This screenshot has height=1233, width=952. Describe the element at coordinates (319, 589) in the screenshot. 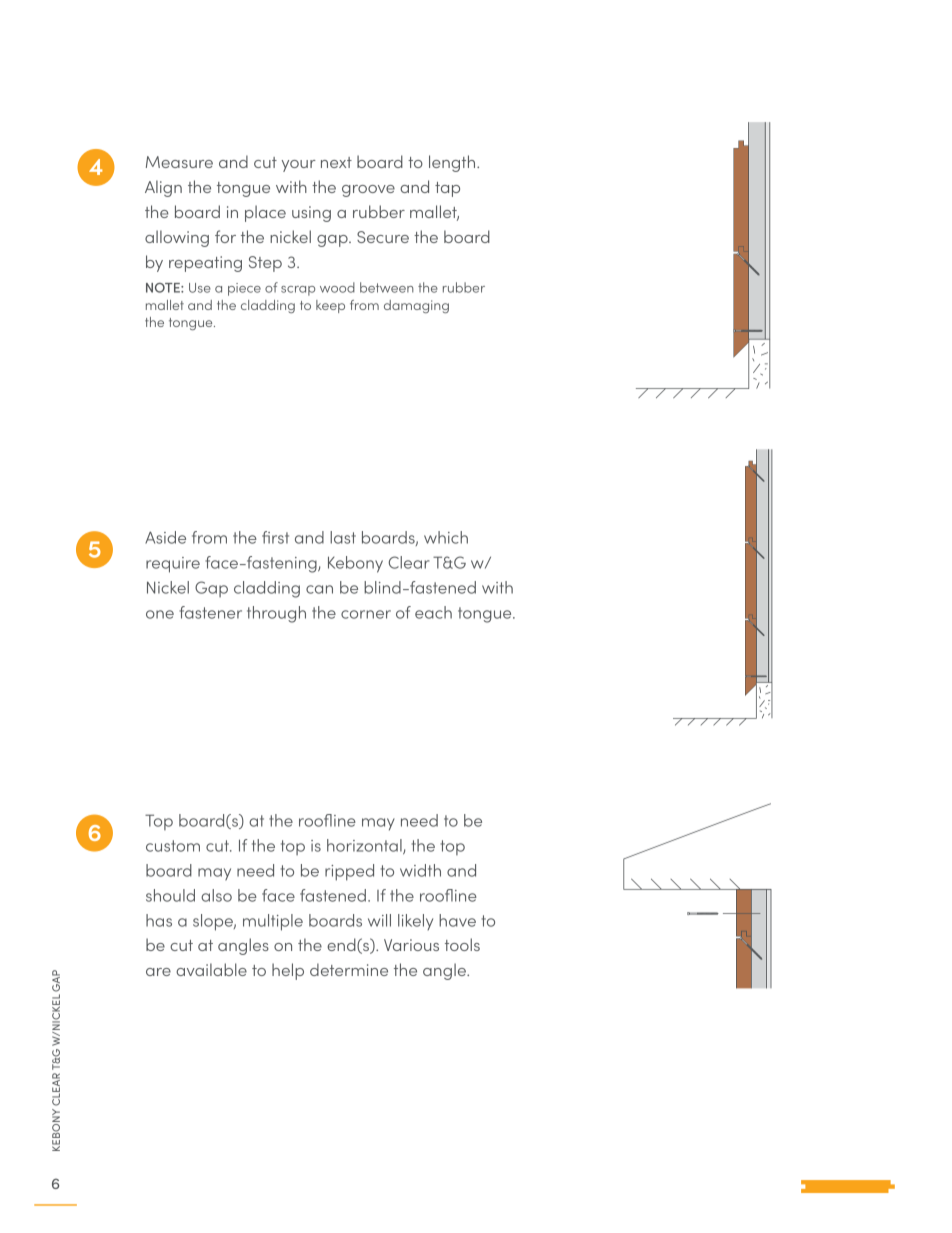

I see `can` at that location.
